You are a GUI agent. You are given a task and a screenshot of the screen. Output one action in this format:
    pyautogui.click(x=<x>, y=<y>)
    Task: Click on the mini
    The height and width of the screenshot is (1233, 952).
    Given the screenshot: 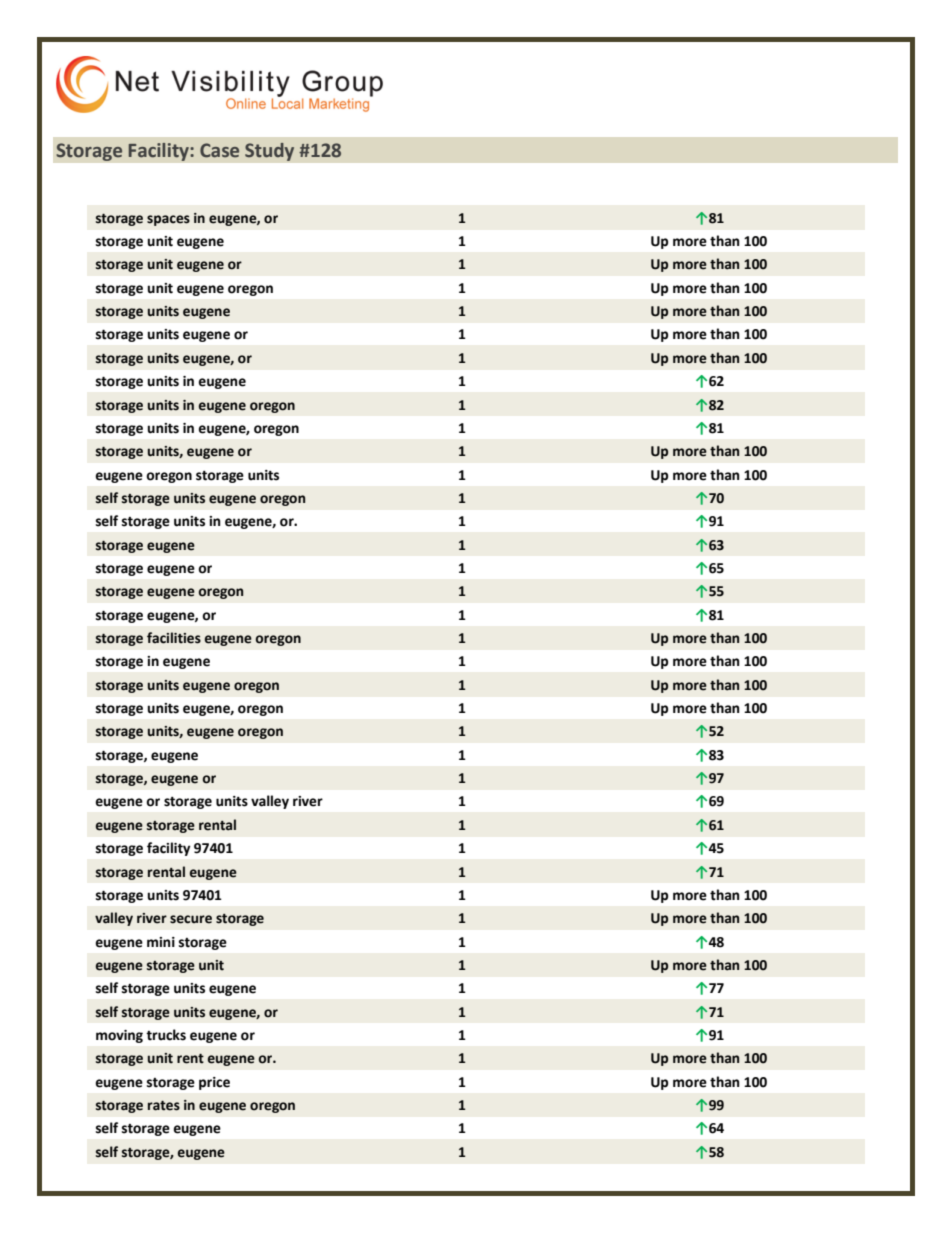 What is the action you would take?
    pyautogui.click(x=161, y=942)
